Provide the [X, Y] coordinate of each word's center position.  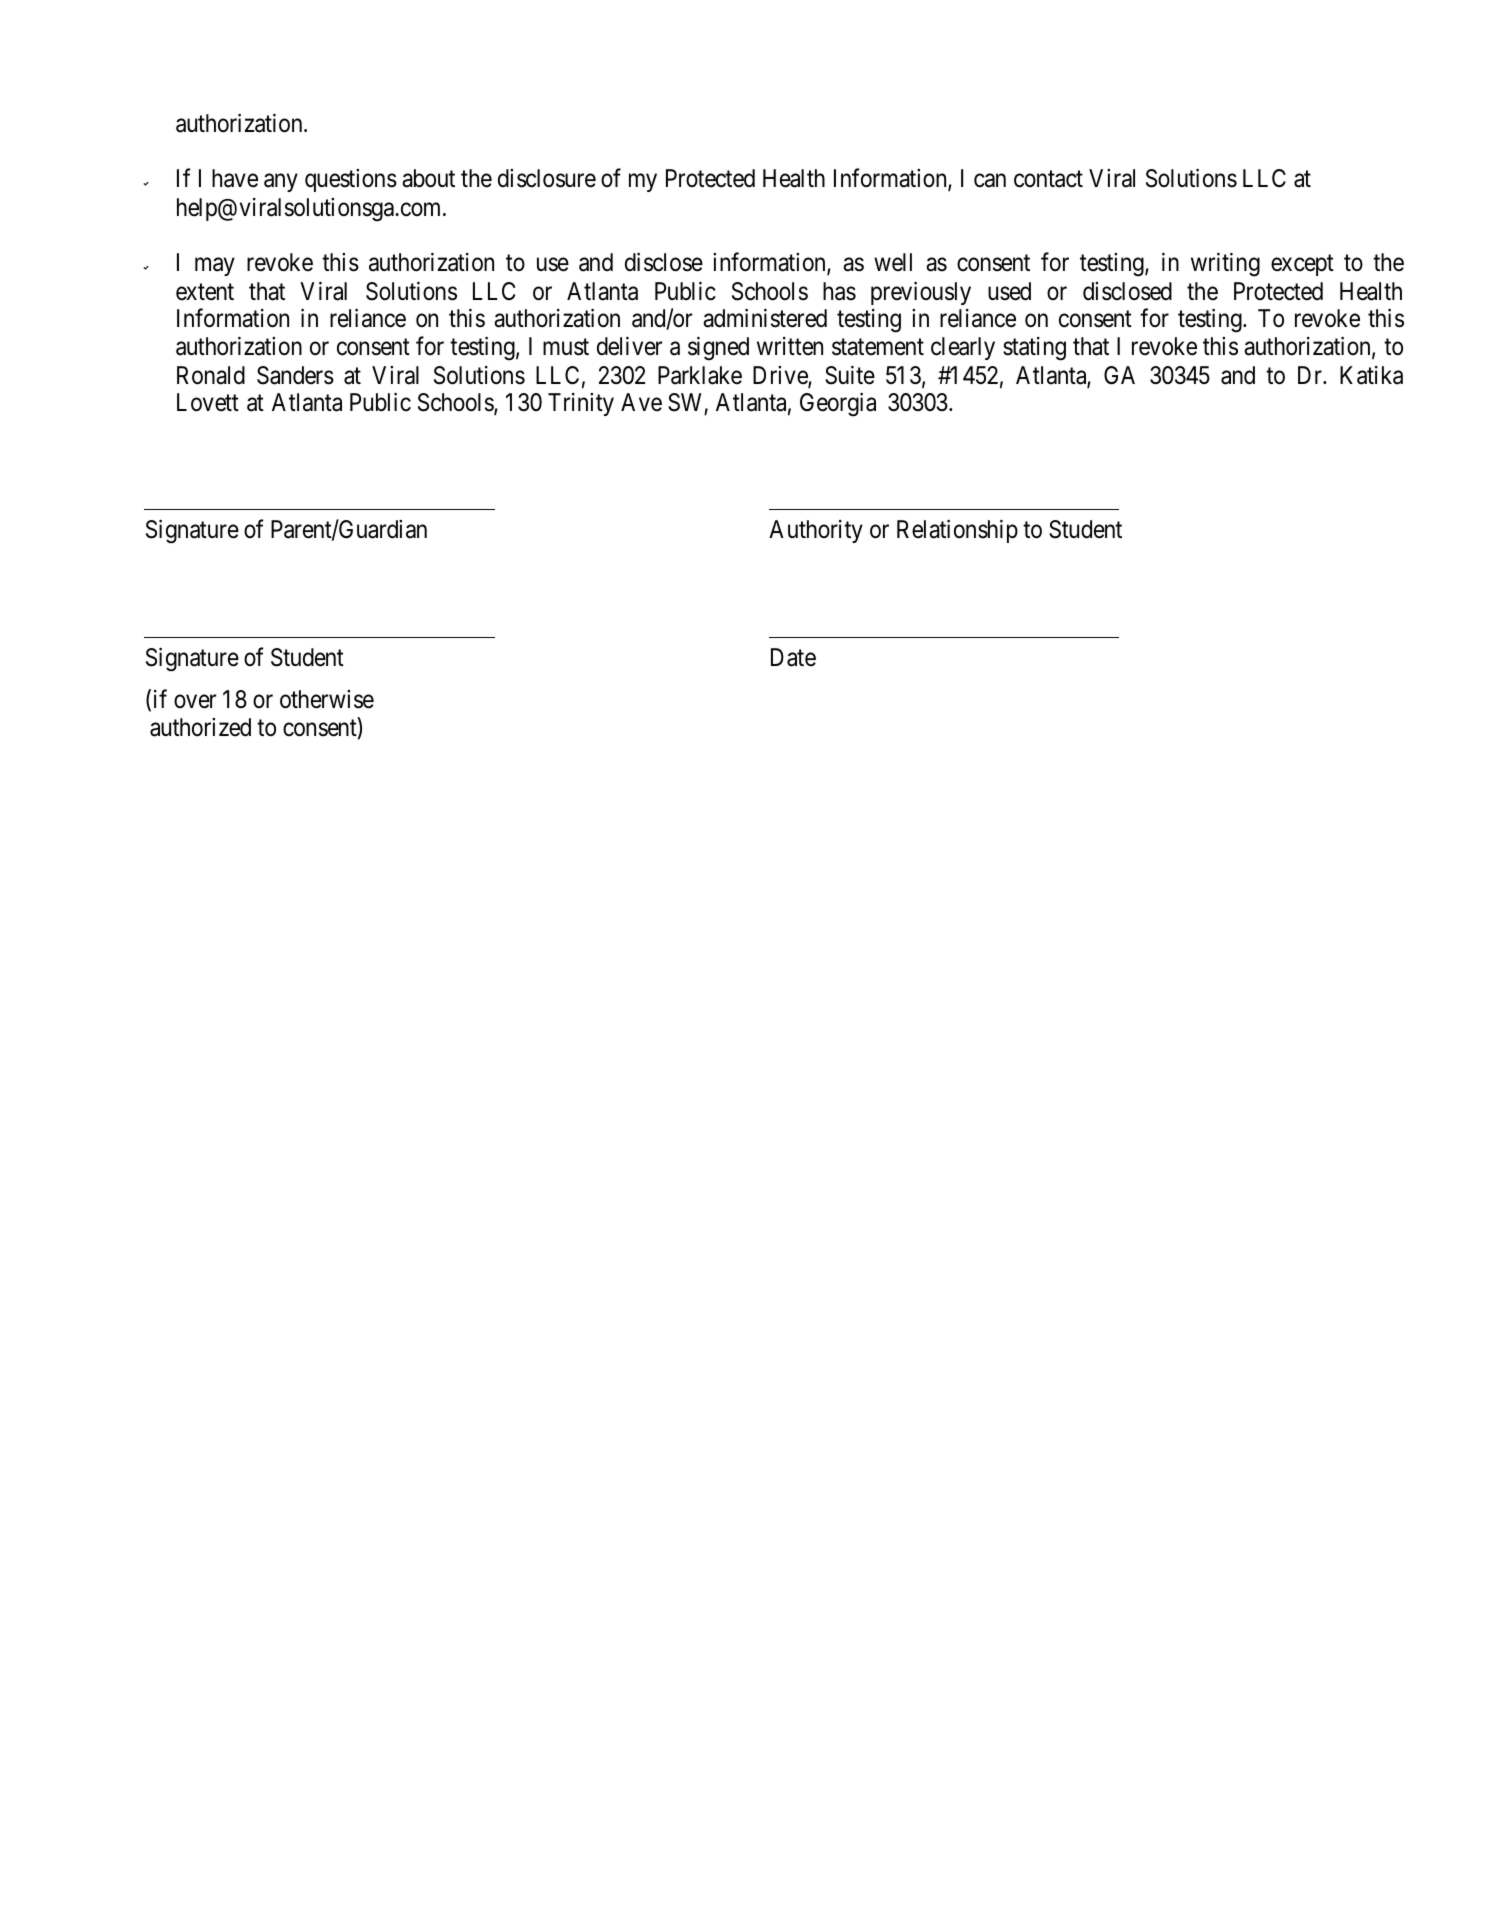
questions [351, 180]
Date [793, 657]
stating [1034, 349]
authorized [200, 727]
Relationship [957, 531]
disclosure [547, 178]
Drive [781, 376]
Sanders [295, 375]
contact [1048, 179]
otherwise [327, 699]
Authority [816, 531]
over [195, 702]
